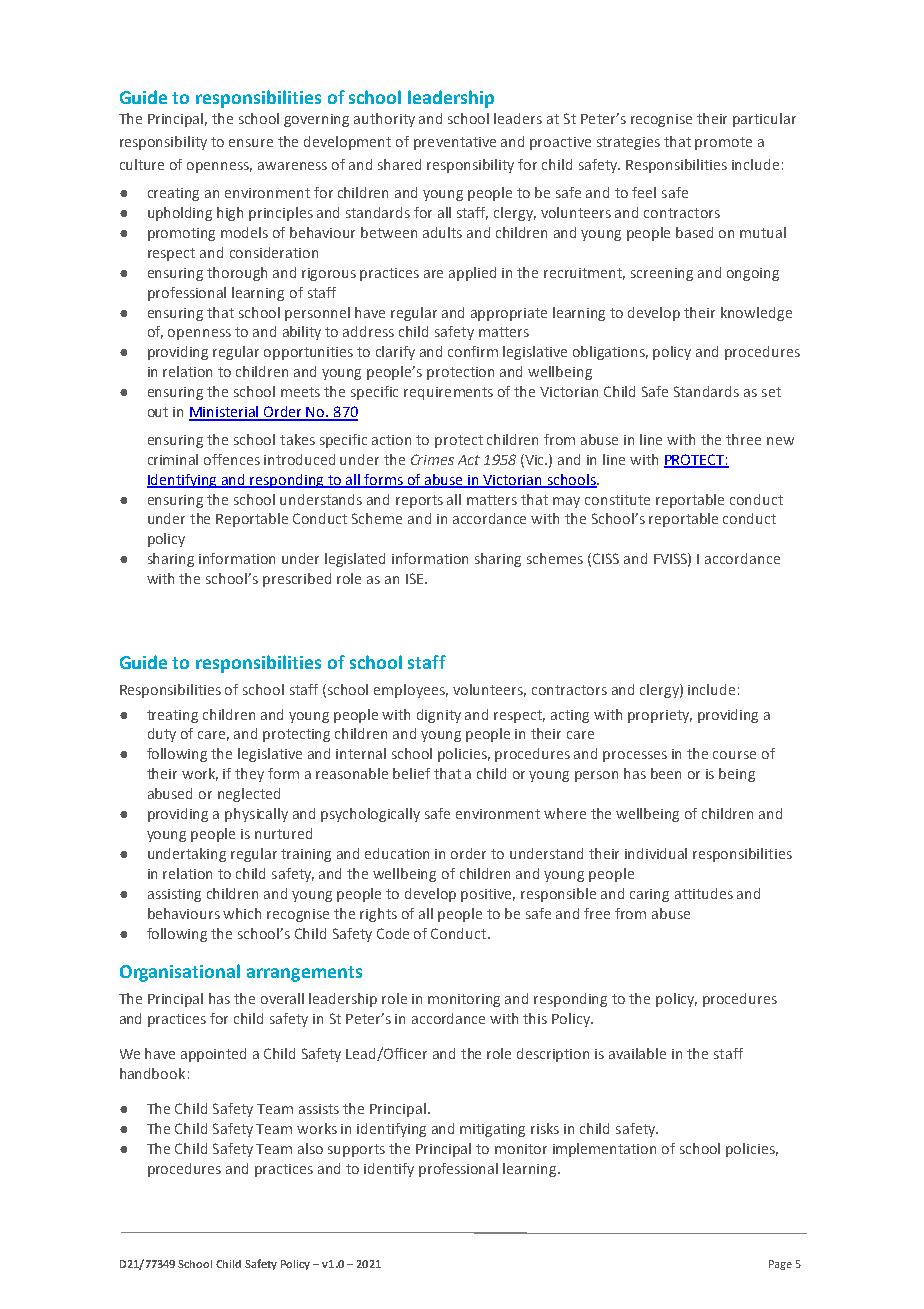  What do you see at coordinates (455, 143) in the image?
I see `preventative` at bounding box center [455, 143].
